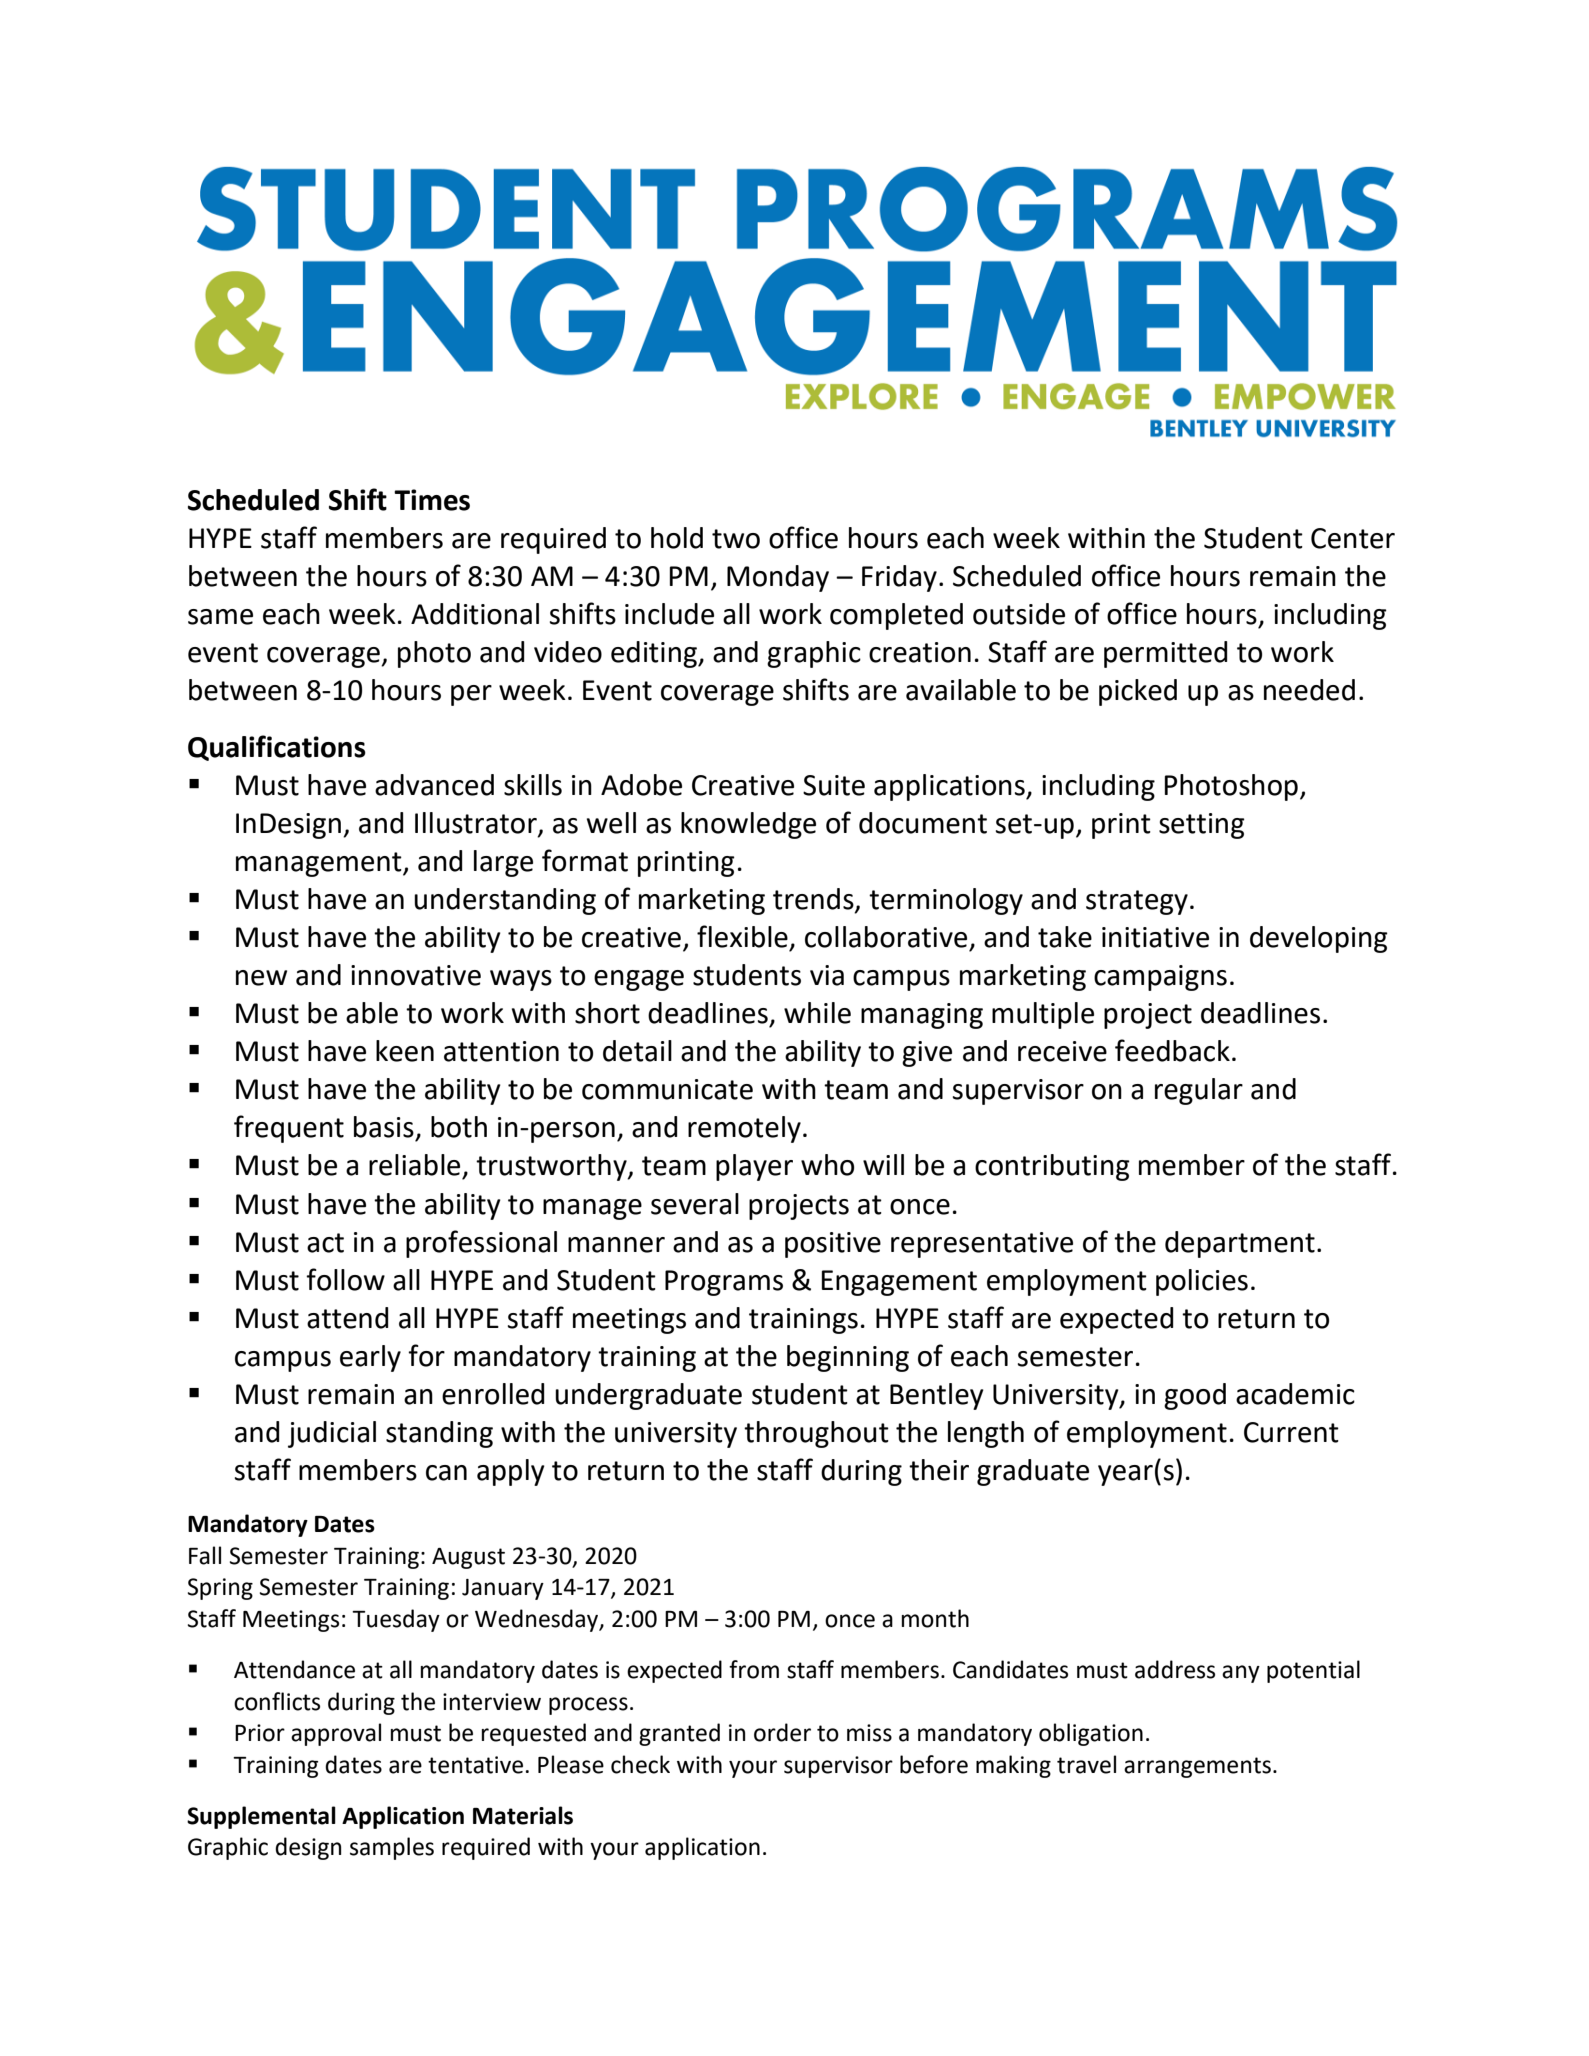  Describe the element at coordinates (816, 1434) in the screenshot. I see `throughout` at that location.
